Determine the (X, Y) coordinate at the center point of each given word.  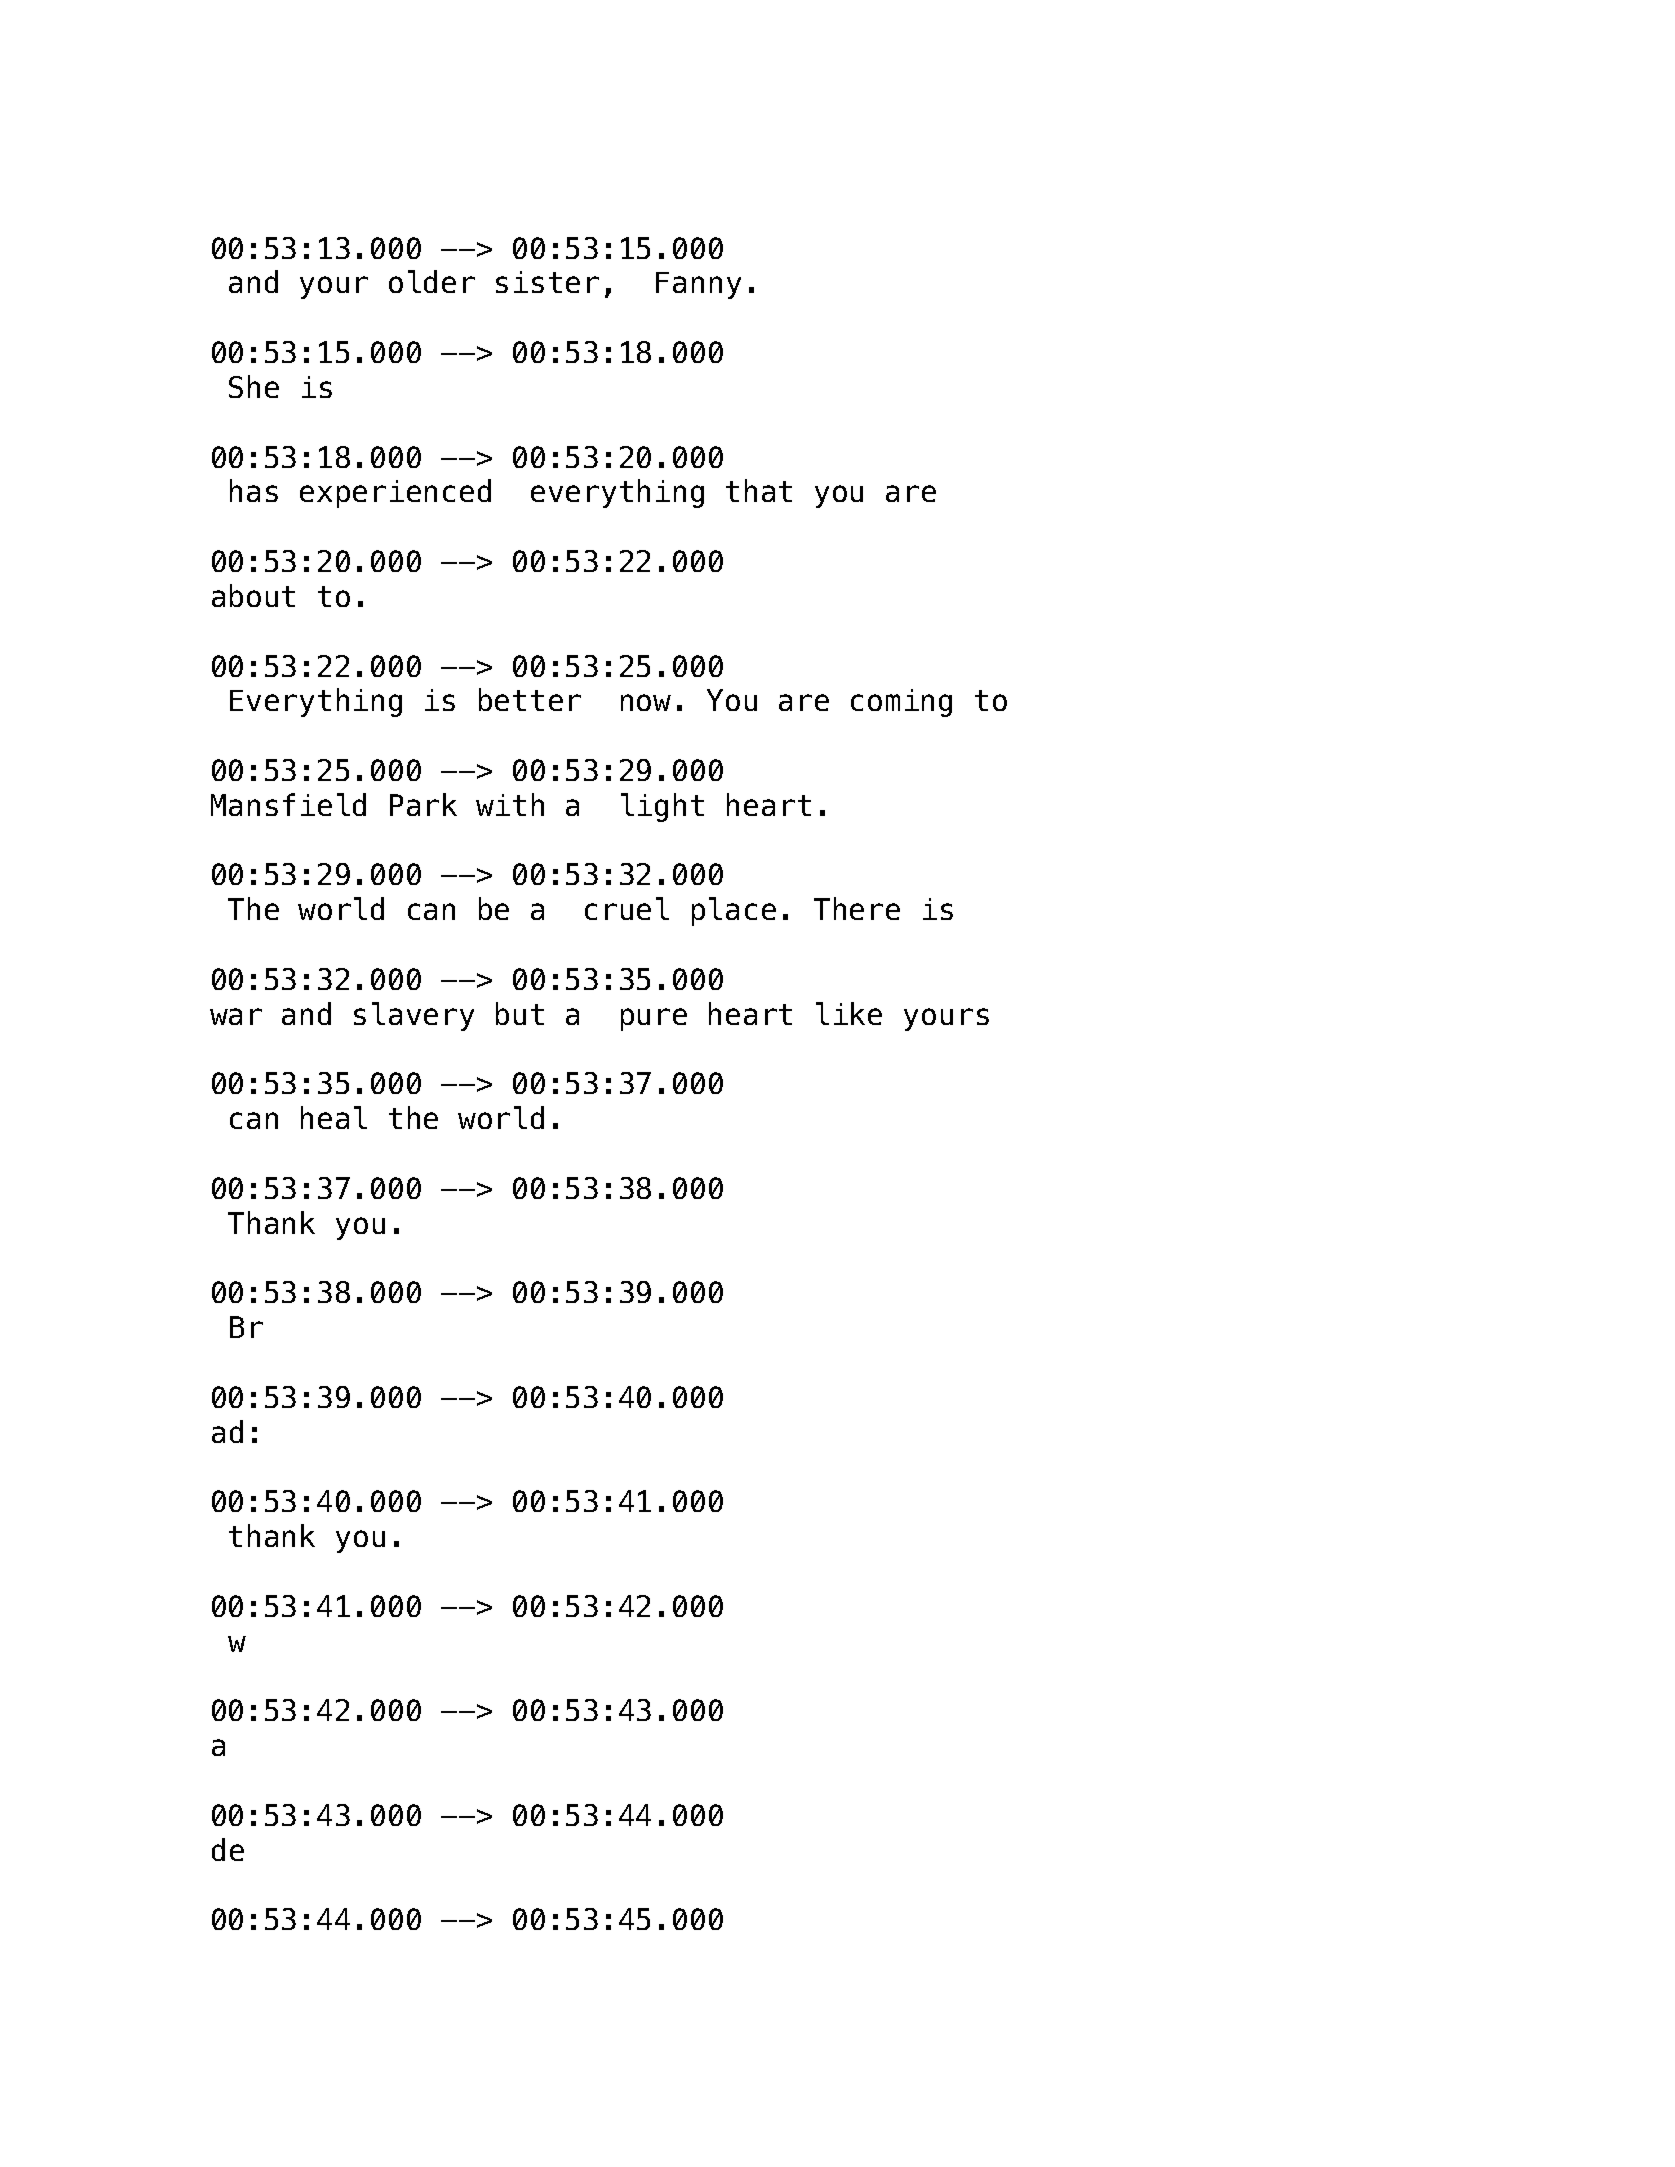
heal (334, 1117)
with (510, 804)
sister (547, 282)
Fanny (698, 285)
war (236, 1016)
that (759, 490)
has (254, 490)
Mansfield (288, 804)
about (253, 595)
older (432, 281)
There (857, 908)
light (662, 807)
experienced (395, 493)
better (530, 699)
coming (901, 703)
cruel (627, 908)
